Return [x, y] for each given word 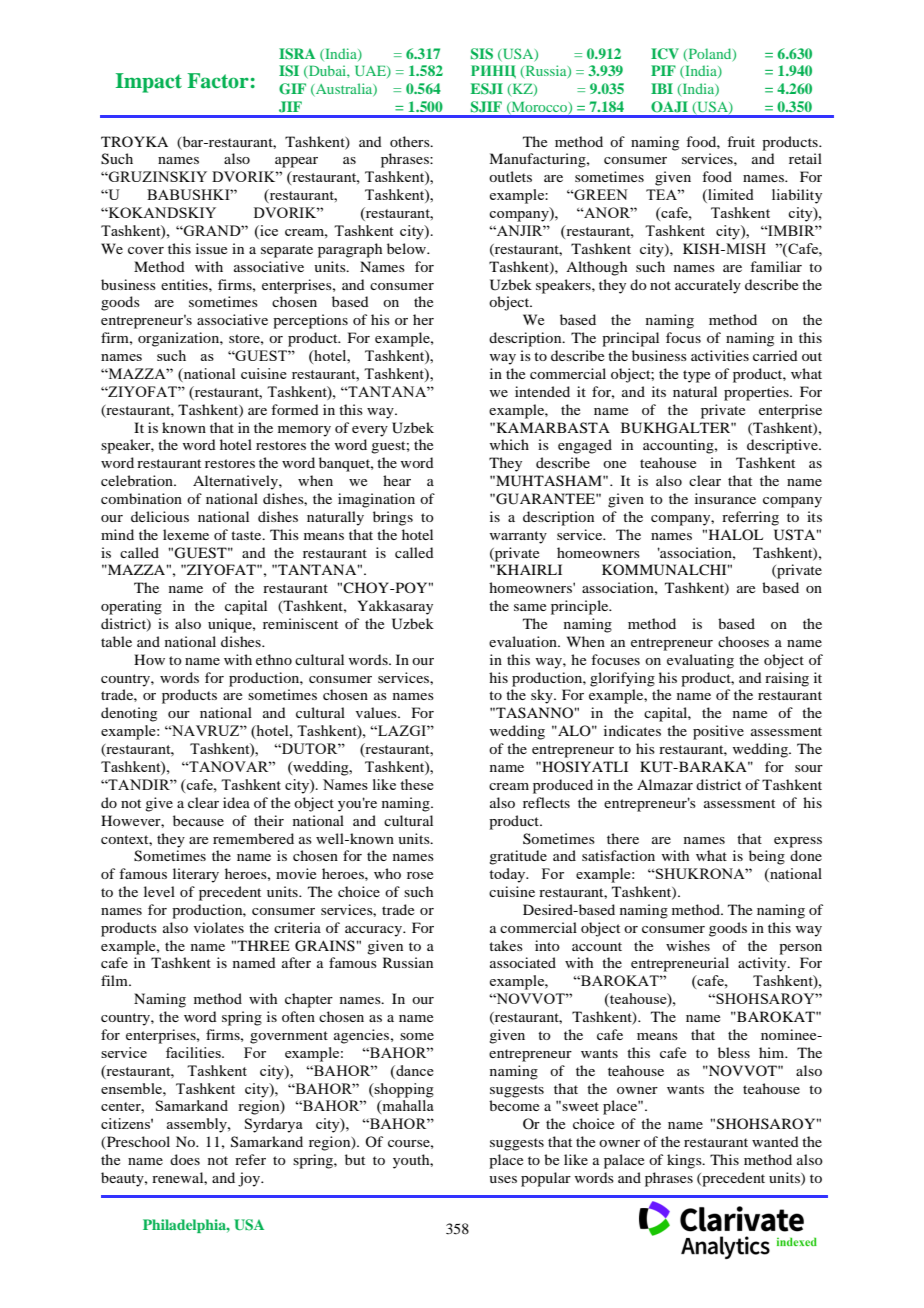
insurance [725, 498]
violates [219, 927]
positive [718, 732]
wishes [688, 945]
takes [506, 945]
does [185, 1159]
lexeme [186, 534]
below [407, 248]
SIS [482, 54]
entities [185, 284]
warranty [518, 537]
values [377, 712]
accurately [708, 286]
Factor [218, 81]
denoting [129, 714]
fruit [741, 141]
